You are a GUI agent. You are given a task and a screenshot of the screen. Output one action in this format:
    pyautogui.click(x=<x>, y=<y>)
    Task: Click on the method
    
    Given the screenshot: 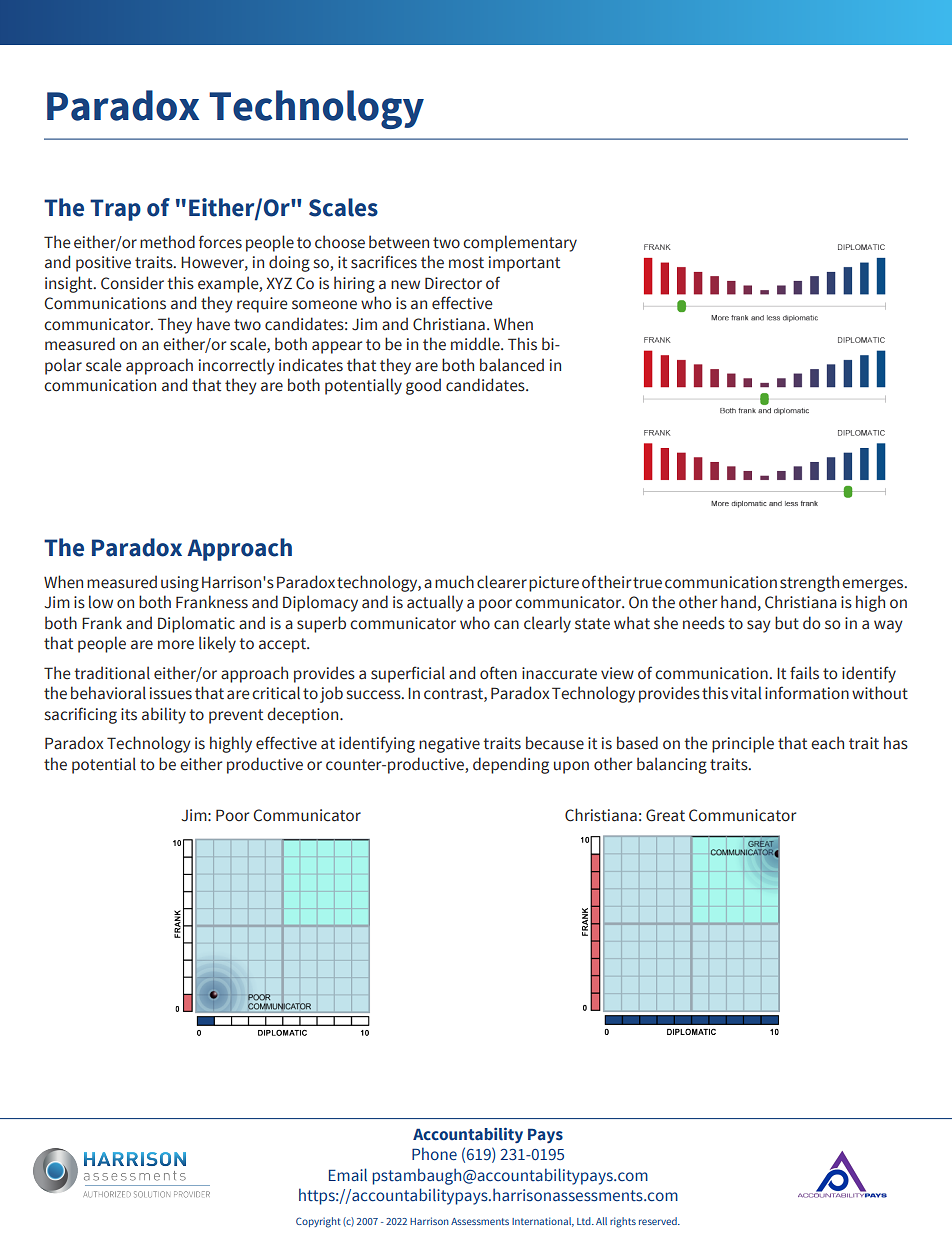 What is the action you would take?
    pyautogui.click(x=167, y=242)
